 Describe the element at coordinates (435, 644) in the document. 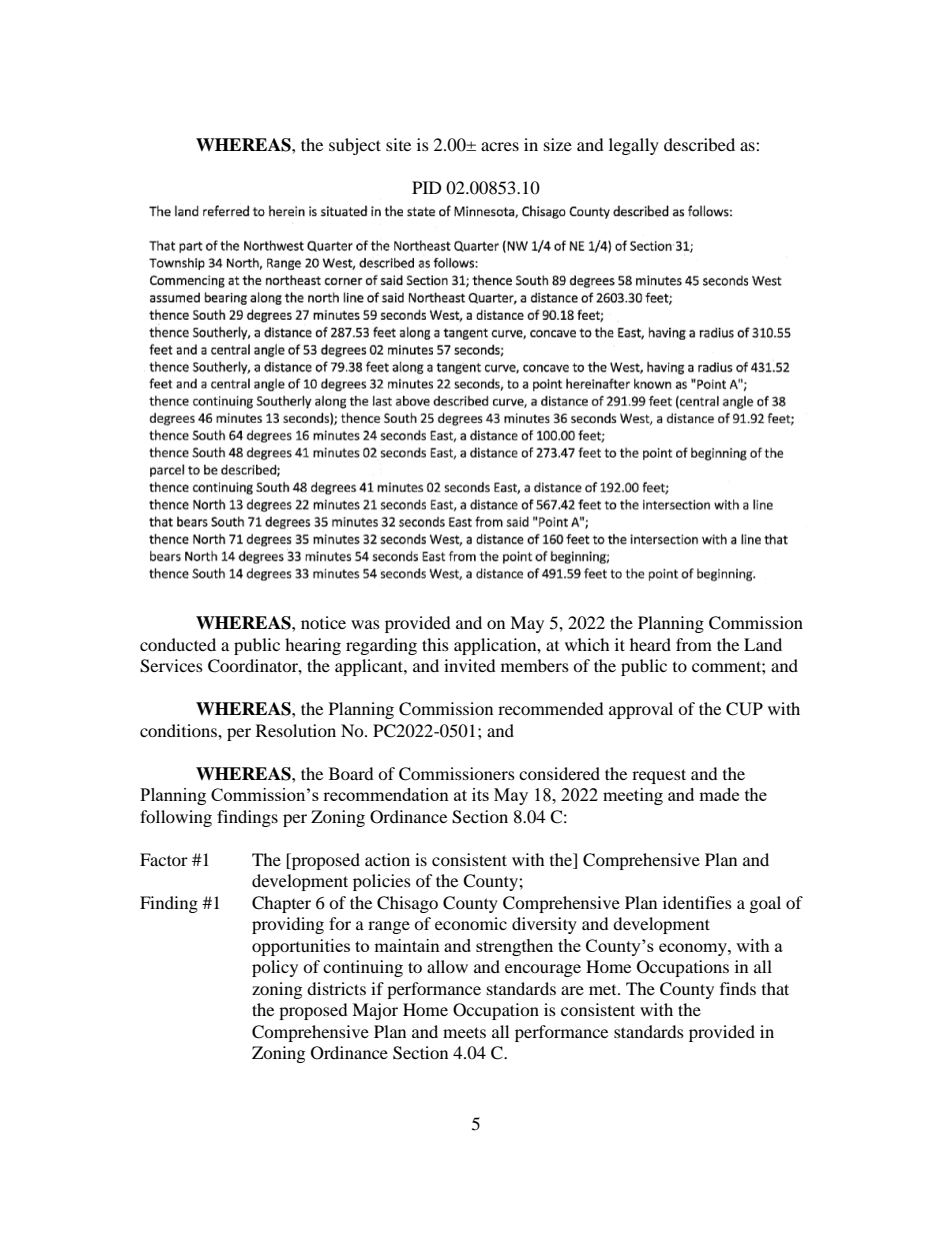

I see `this` at that location.
